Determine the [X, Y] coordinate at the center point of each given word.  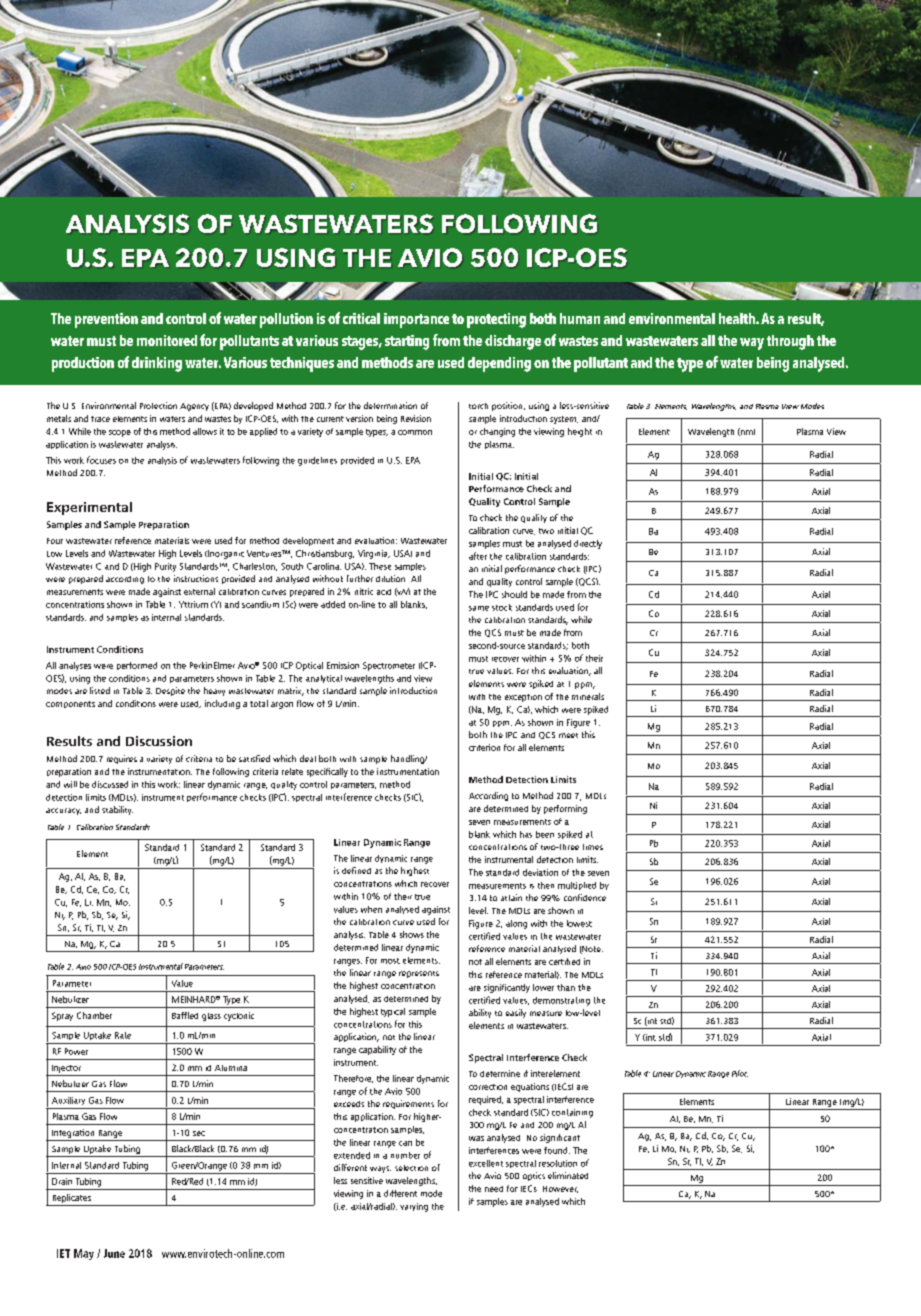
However [560, 1189]
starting [407, 342]
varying [414, 1207]
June [114, 1253]
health [738, 318]
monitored [167, 340]
